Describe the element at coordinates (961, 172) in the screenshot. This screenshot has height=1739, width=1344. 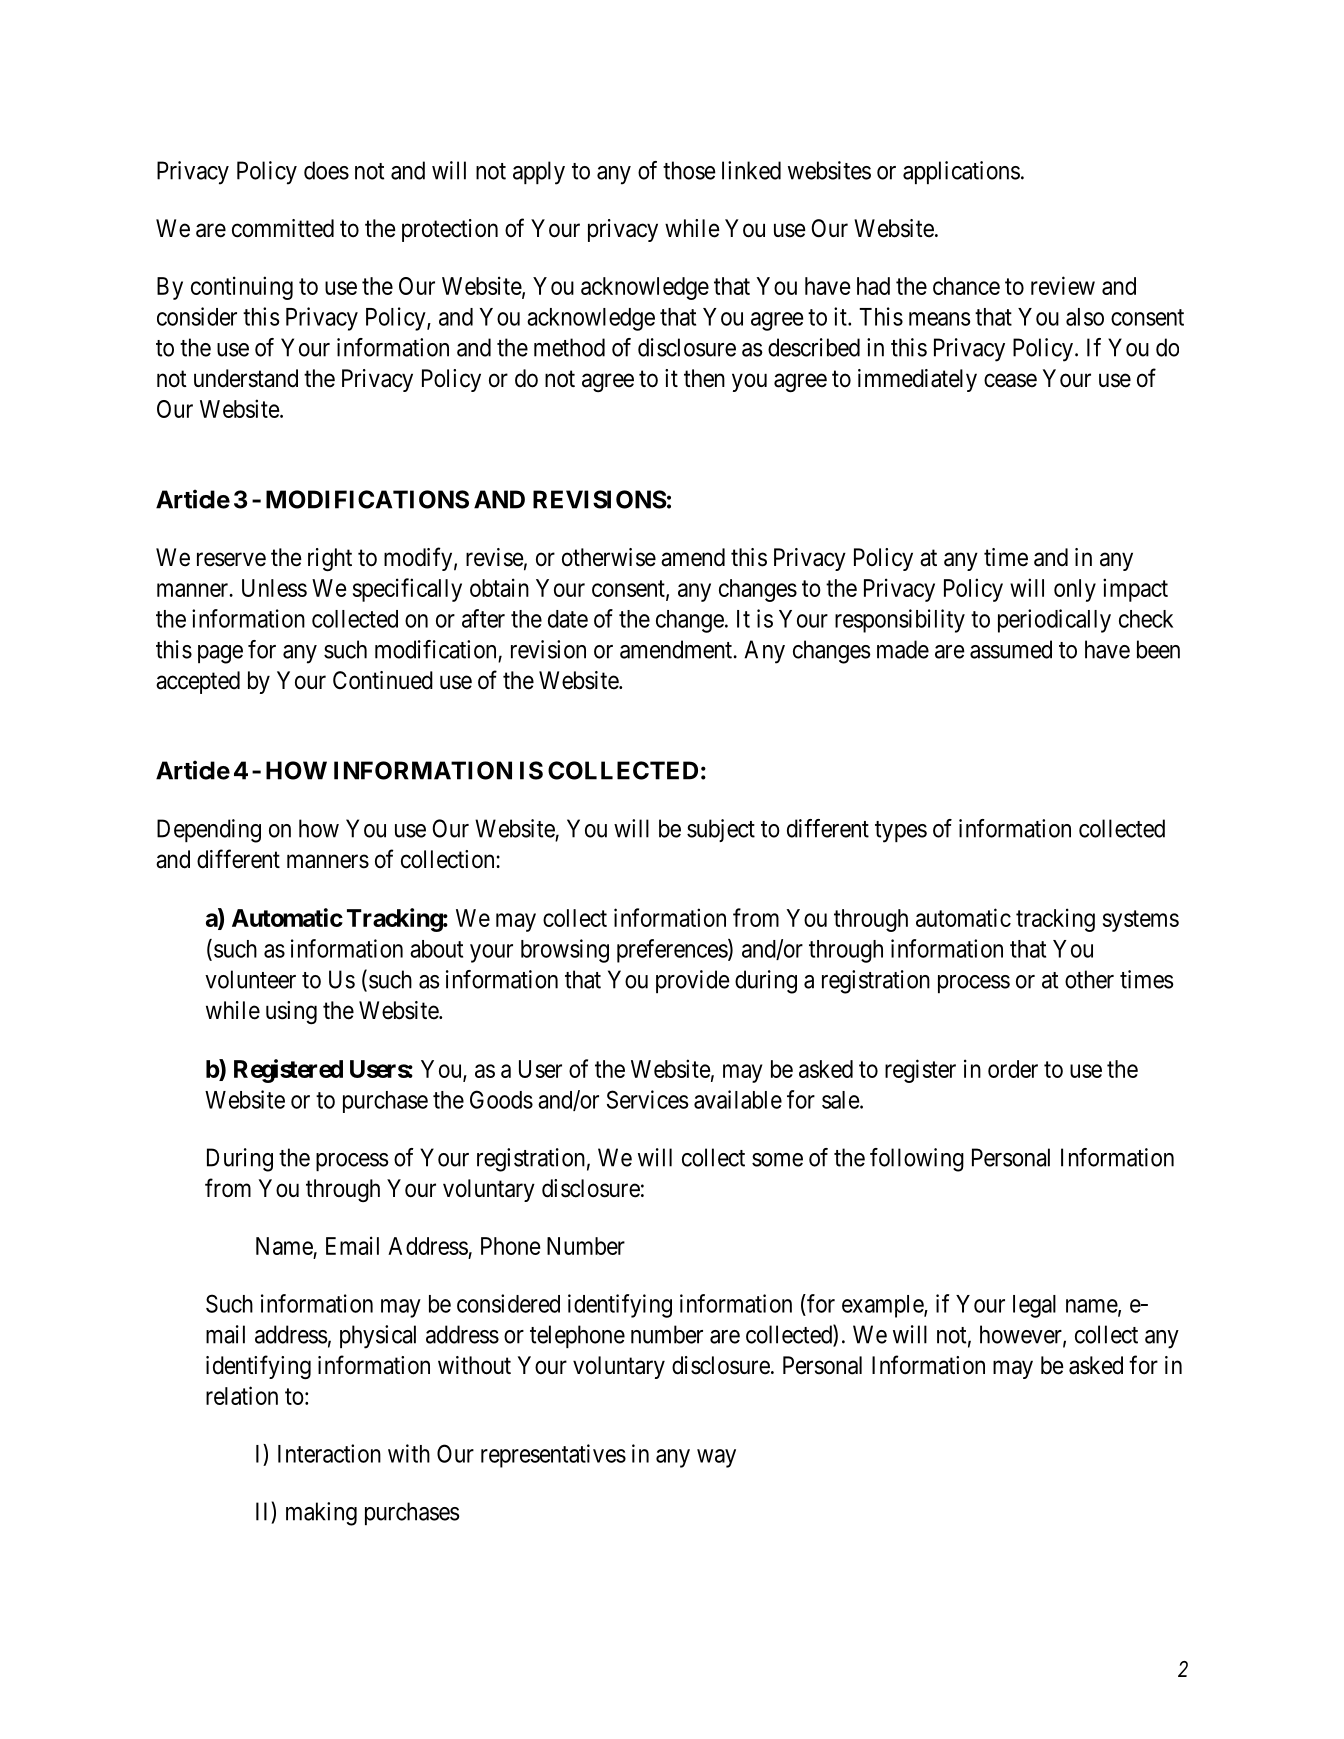
I see `applications` at that location.
